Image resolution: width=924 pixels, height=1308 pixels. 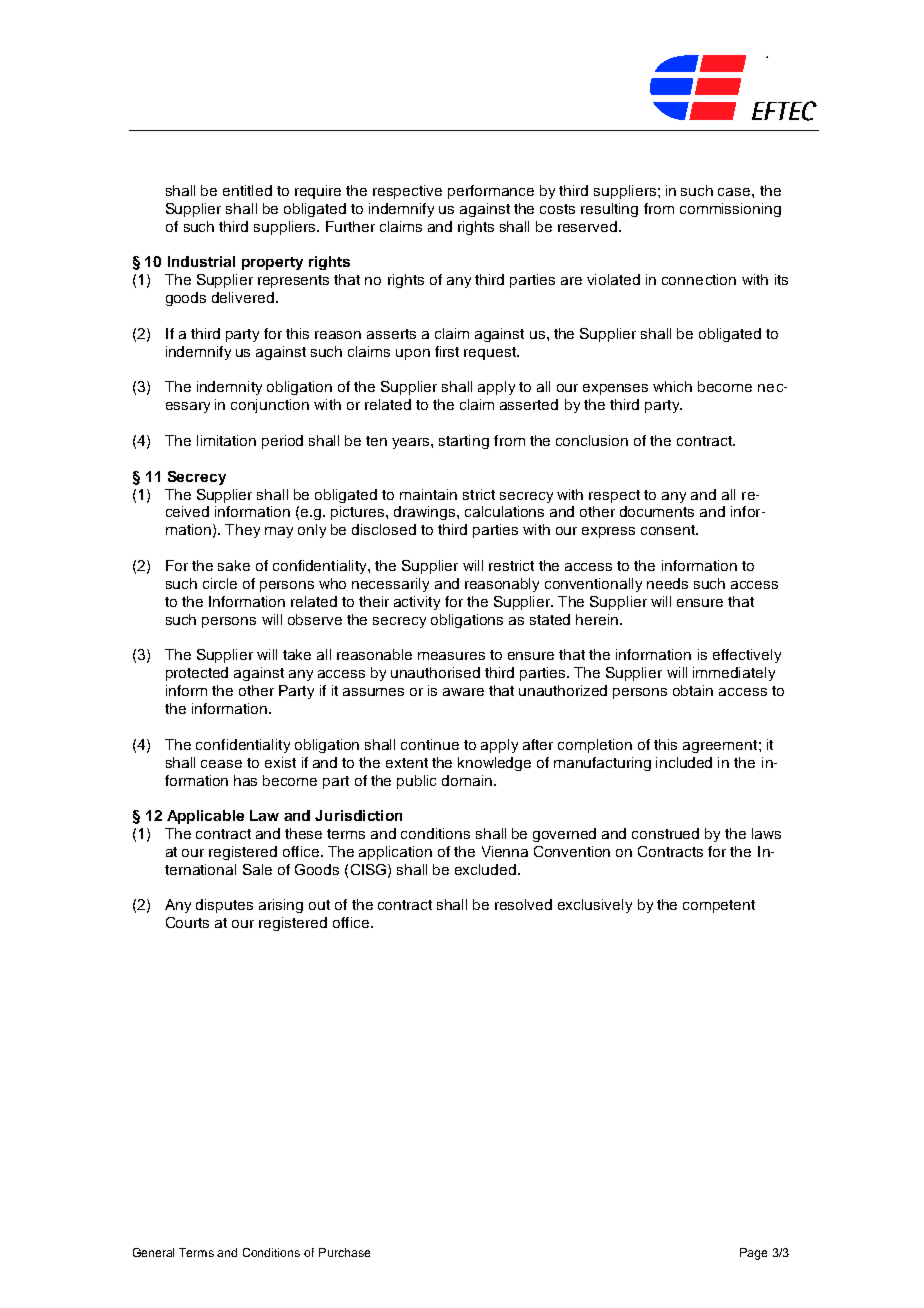 What do you see at coordinates (753, 1254) in the screenshot?
I see `Page` at bounding box center [753, 1254].
